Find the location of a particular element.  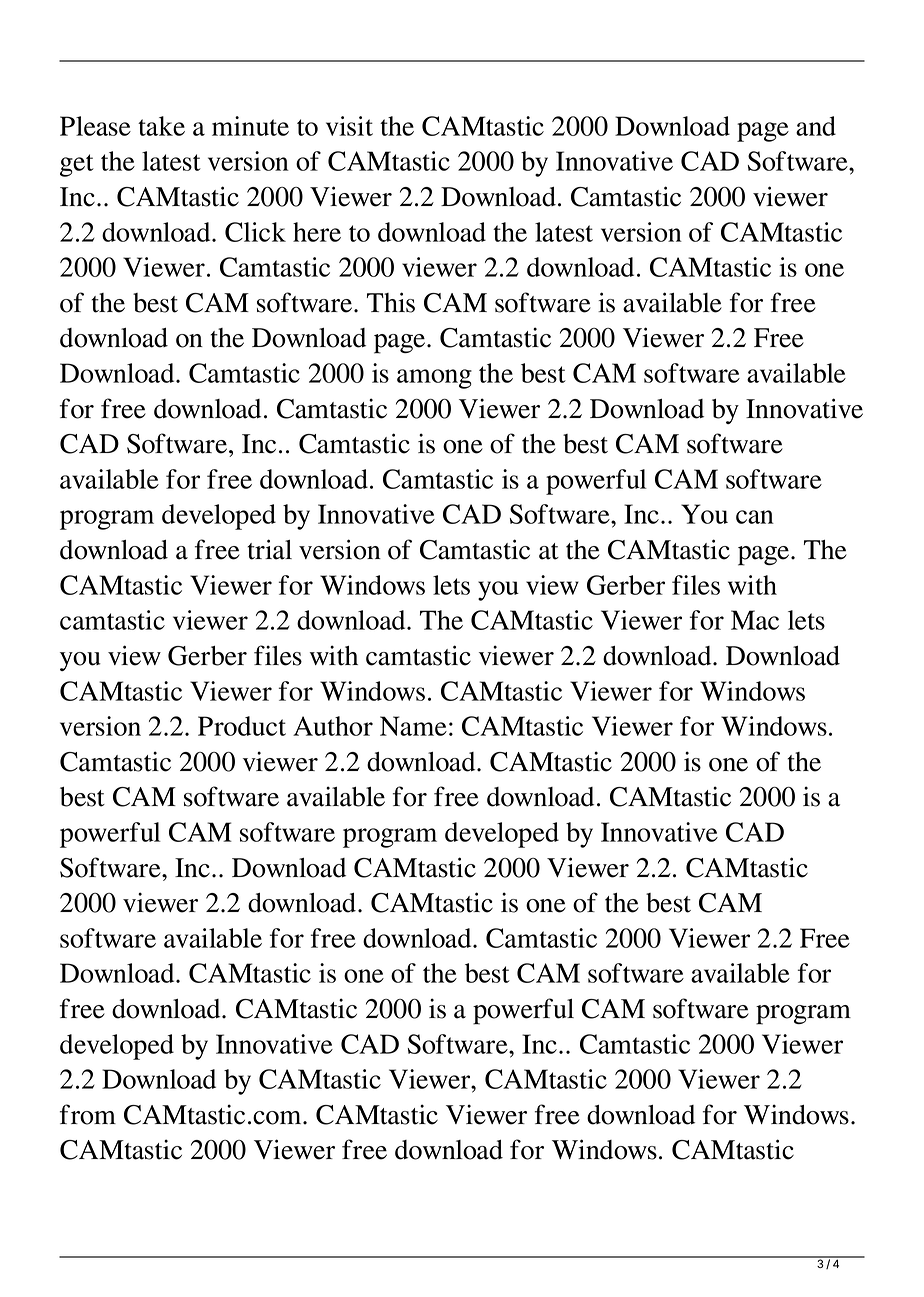

trial is located at coordinates (269, 549).
